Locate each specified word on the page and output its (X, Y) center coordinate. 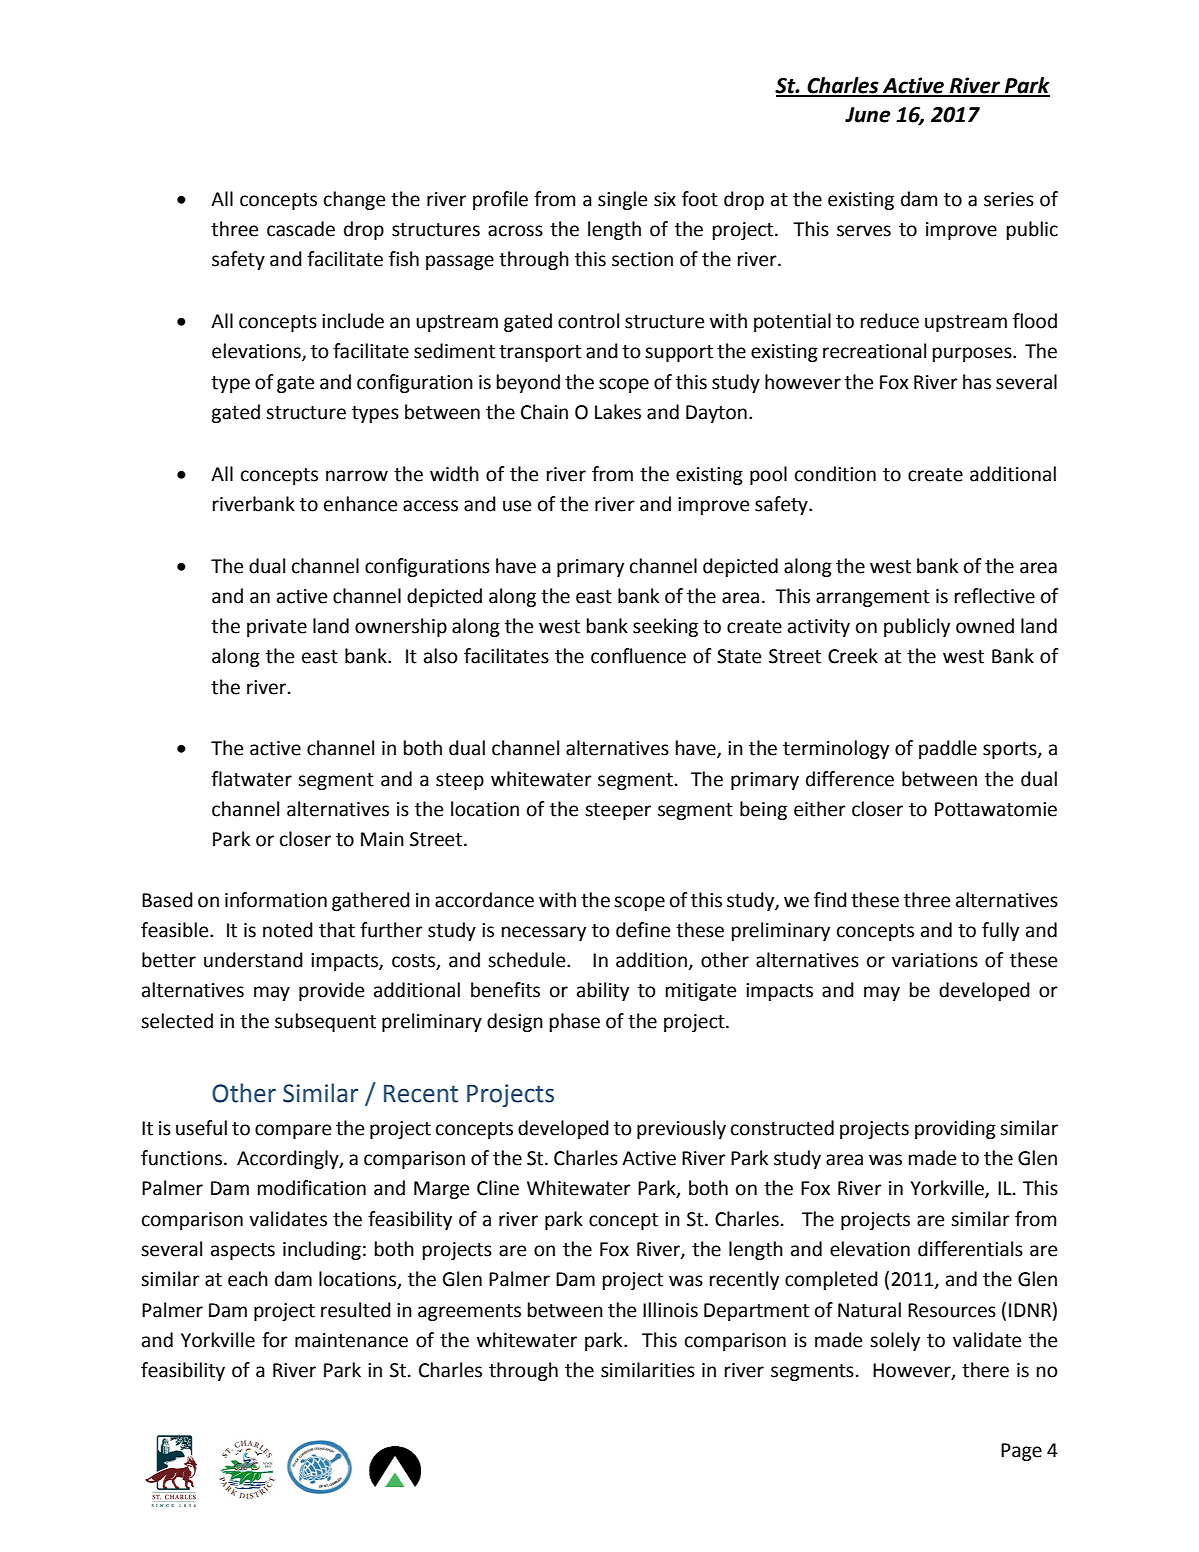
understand (253, 960)
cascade (301, 229)
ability (603, 991)
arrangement (873, 598)
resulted (356, 1310)
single (622, 200)
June (868, 115)
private (277, 628)
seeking (665, 627)
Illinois (670, 1310)
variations (935, 960)
